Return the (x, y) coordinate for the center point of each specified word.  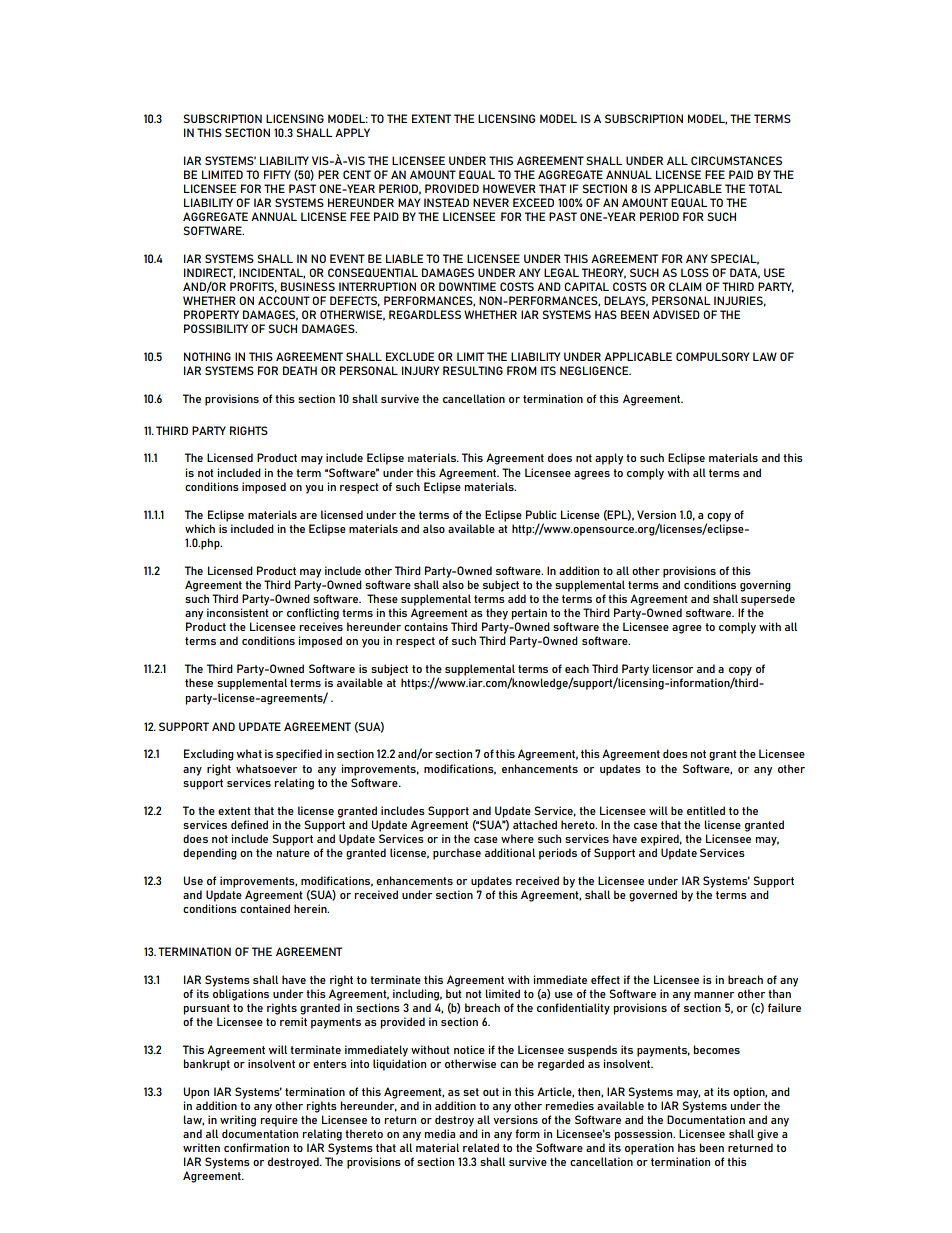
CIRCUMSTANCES (736, 160)
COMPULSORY (712, 356)
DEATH (300, 370)
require (279, 1121)
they (497, 614)
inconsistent (238, 612)
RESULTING (473, 370)
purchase (457, 854)
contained (265, 908)
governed (653, 896)
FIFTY (277, 174)
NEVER (491, 202)
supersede (768, 600)
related (481, 1147)
